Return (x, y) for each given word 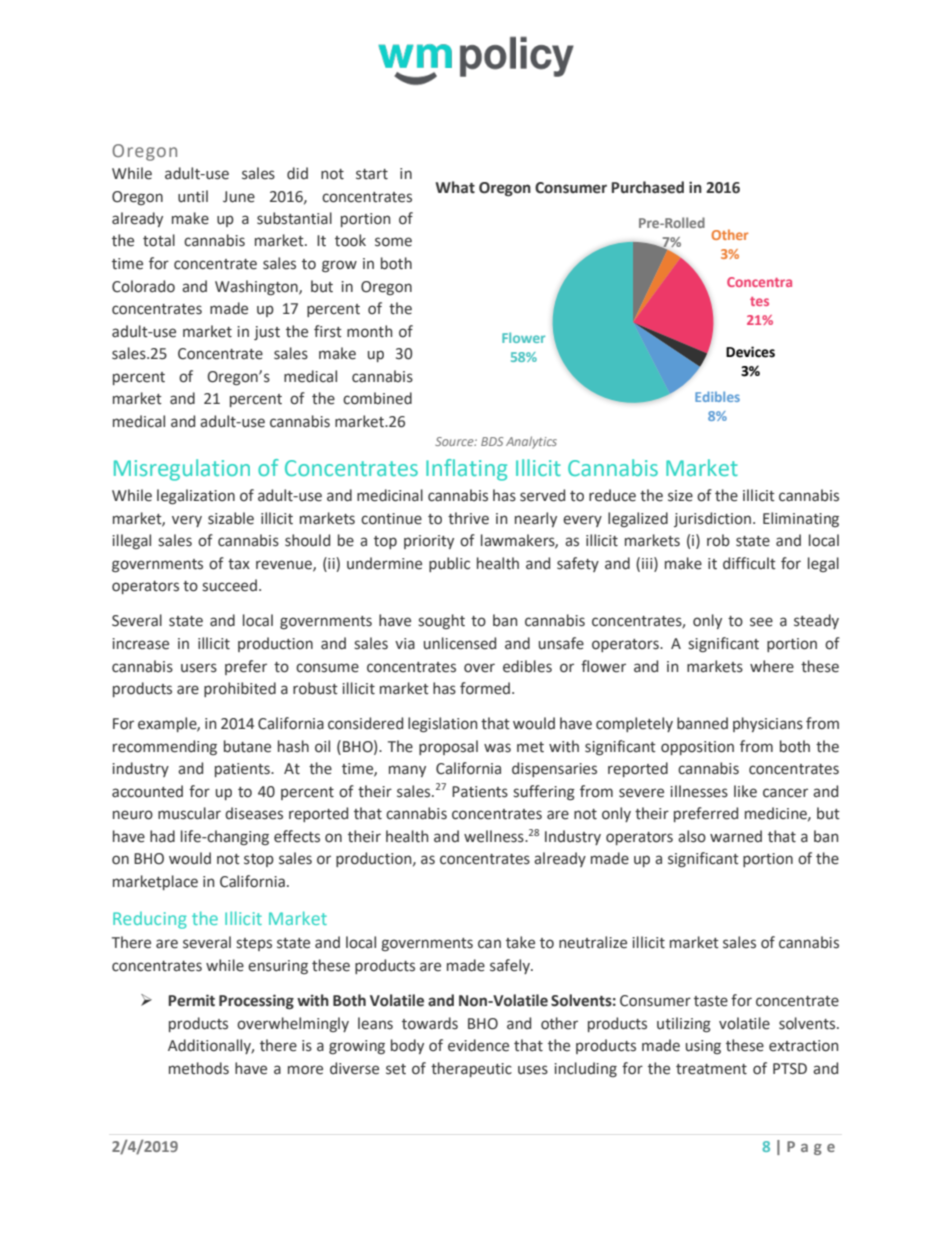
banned (702, 723)
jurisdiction (712, 519)
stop (259, 860)
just (267, 333)
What (455, 187)
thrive (468, 518)
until (193, 196)
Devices (750, 352)
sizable (231, 518)
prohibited (240, 689)
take (520, 942)
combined (377, 398)
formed (486, 688)
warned (736, 836)
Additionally (211, 1046)
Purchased (647, 187)
